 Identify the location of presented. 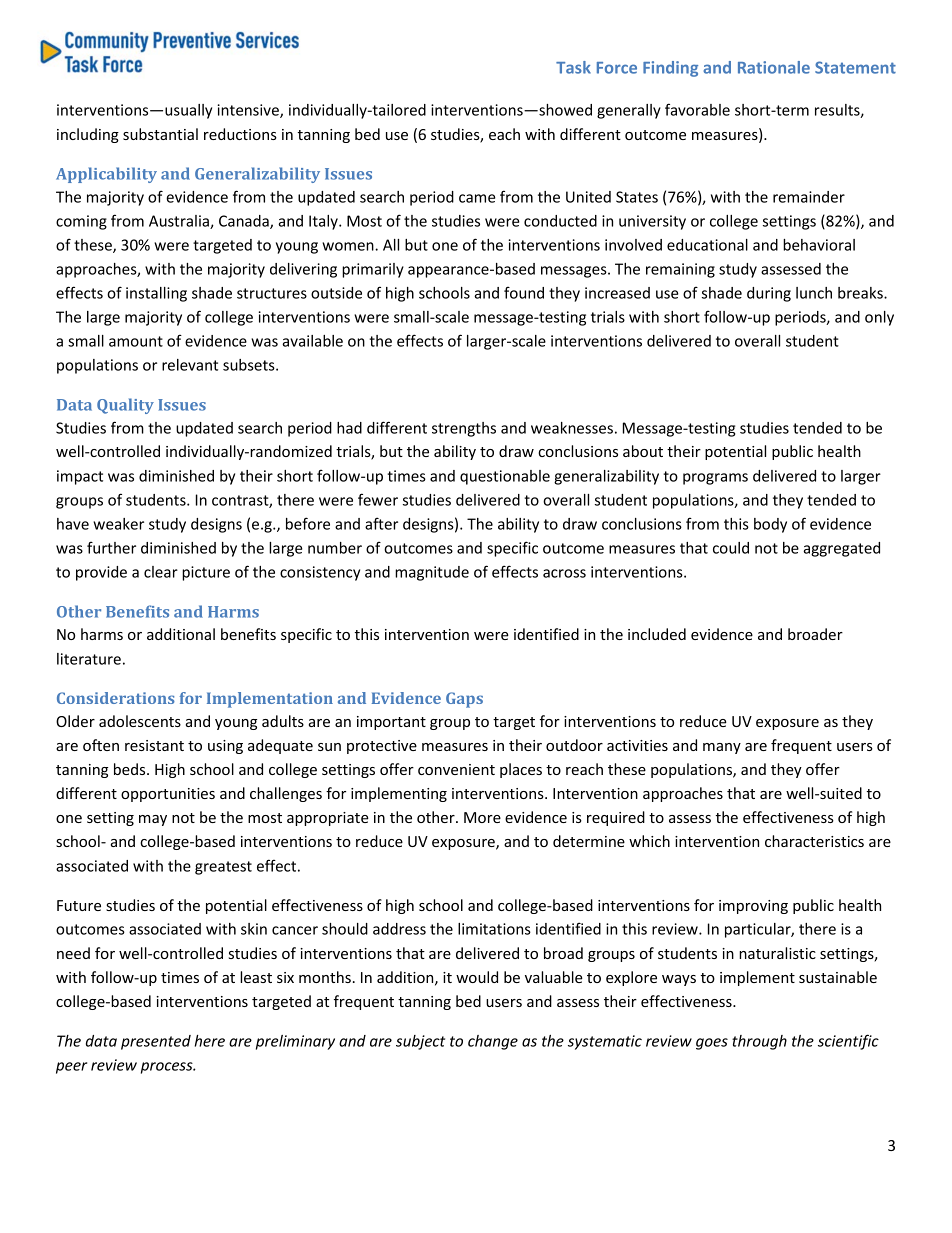
(156, 1042).
